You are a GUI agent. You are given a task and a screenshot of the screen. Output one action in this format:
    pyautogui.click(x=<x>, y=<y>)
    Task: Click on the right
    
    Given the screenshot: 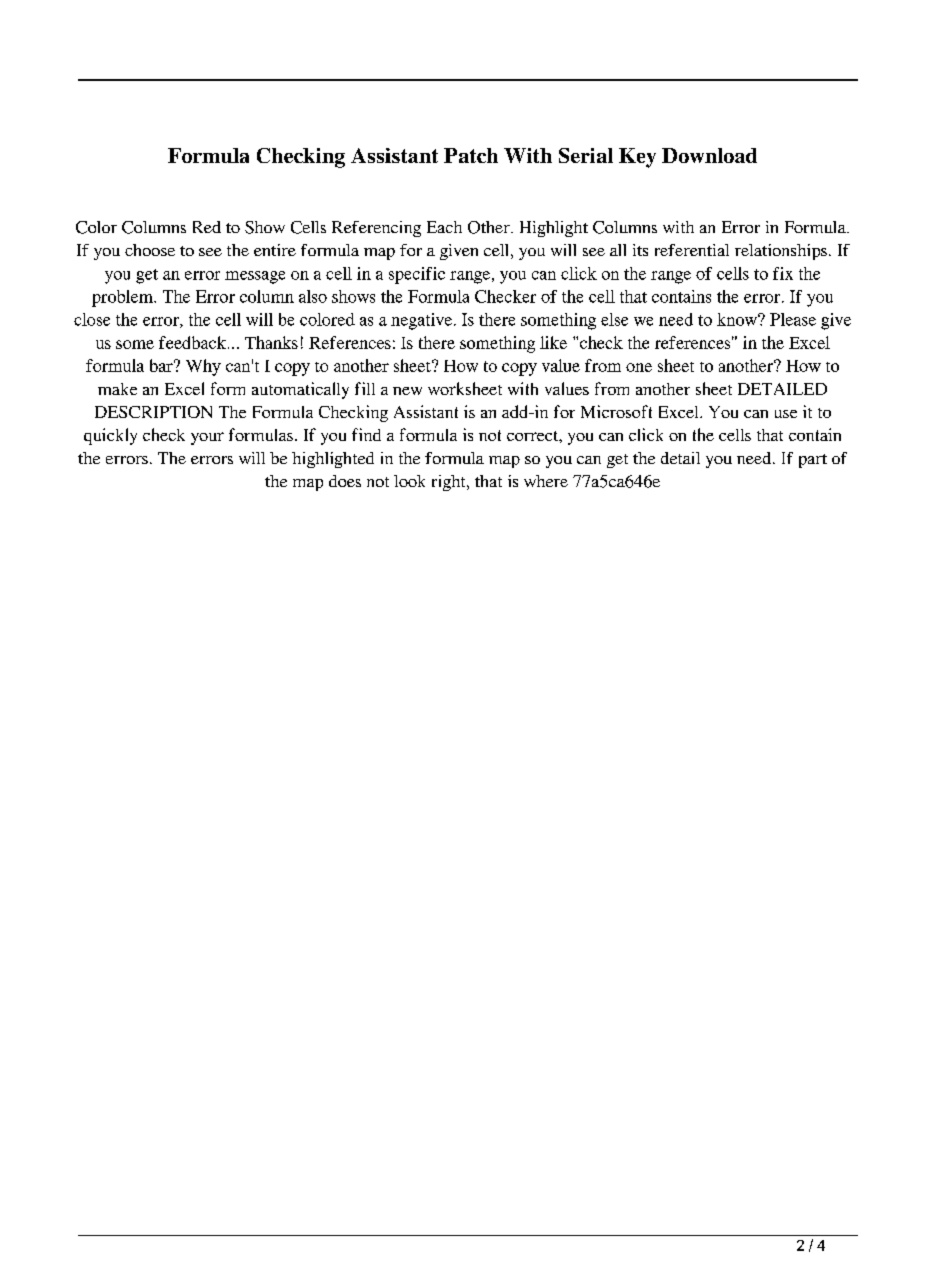 What is the action you would take?
    pyautogui.click(x=450, y=483)
